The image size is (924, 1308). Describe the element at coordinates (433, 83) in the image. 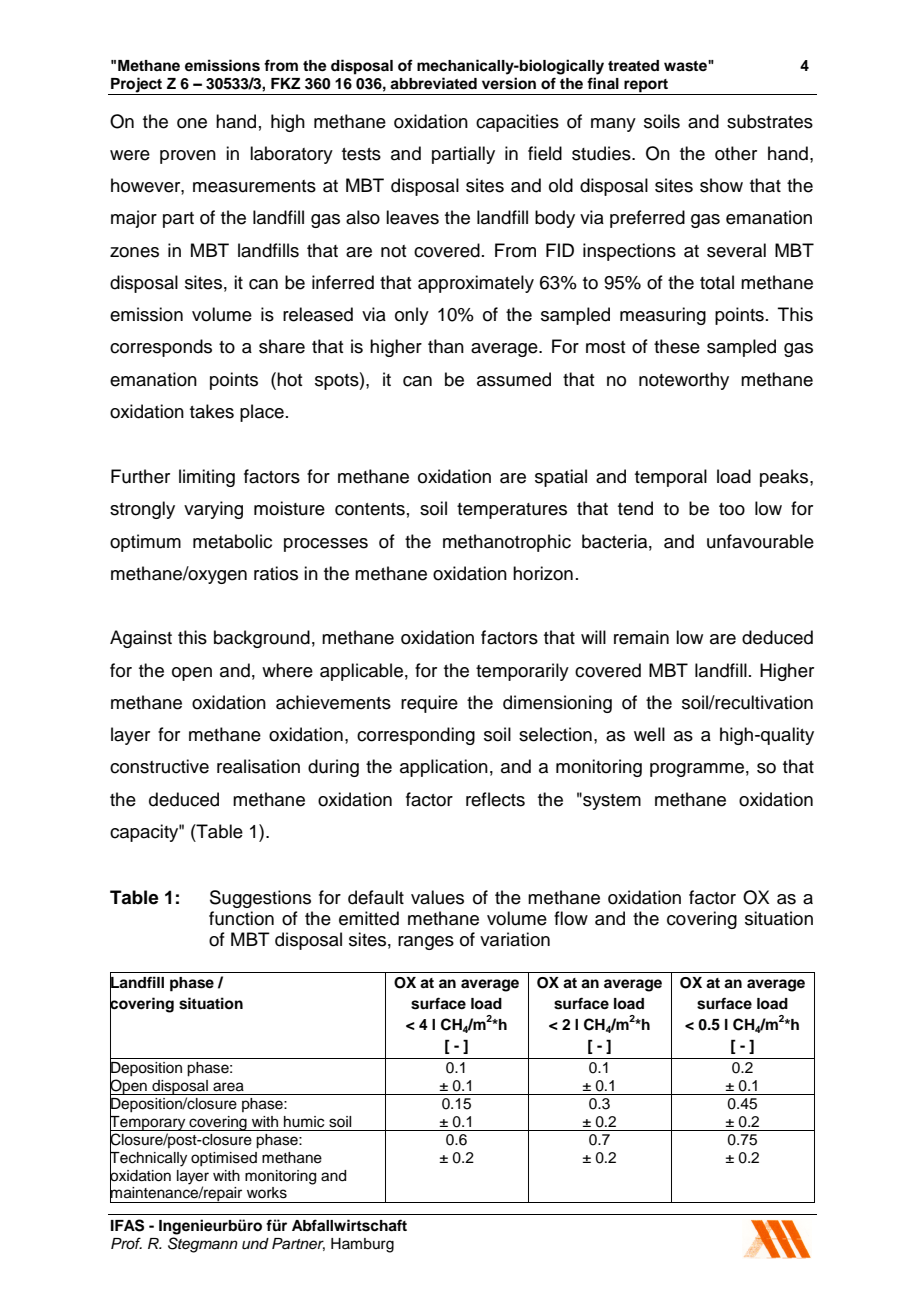

I see `abbreviated` at that location.
